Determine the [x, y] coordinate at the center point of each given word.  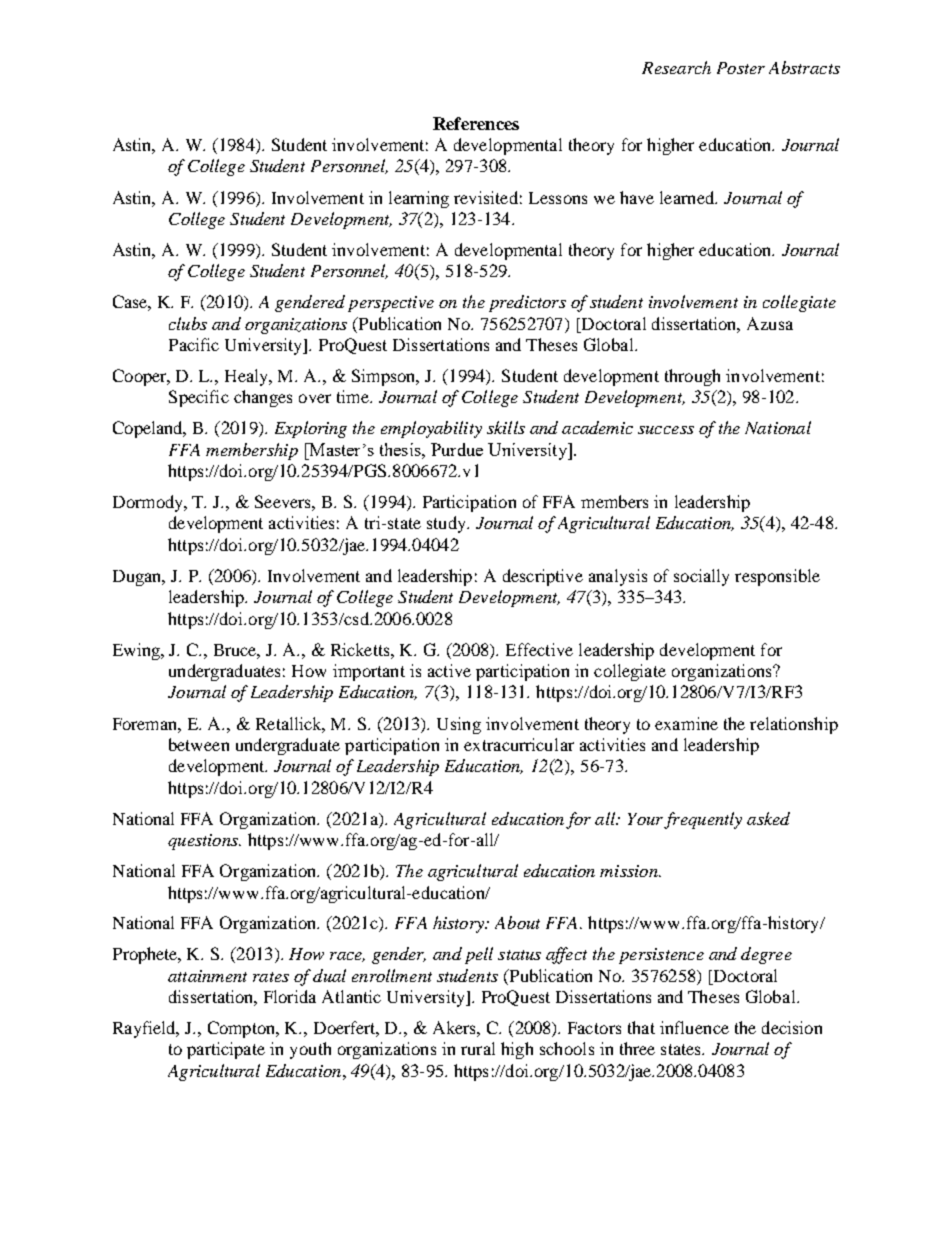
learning [419, 199]
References [476, 123]
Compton [243, 1029]
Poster [741, 68]
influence [694, 1027]
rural [478, 1048]
